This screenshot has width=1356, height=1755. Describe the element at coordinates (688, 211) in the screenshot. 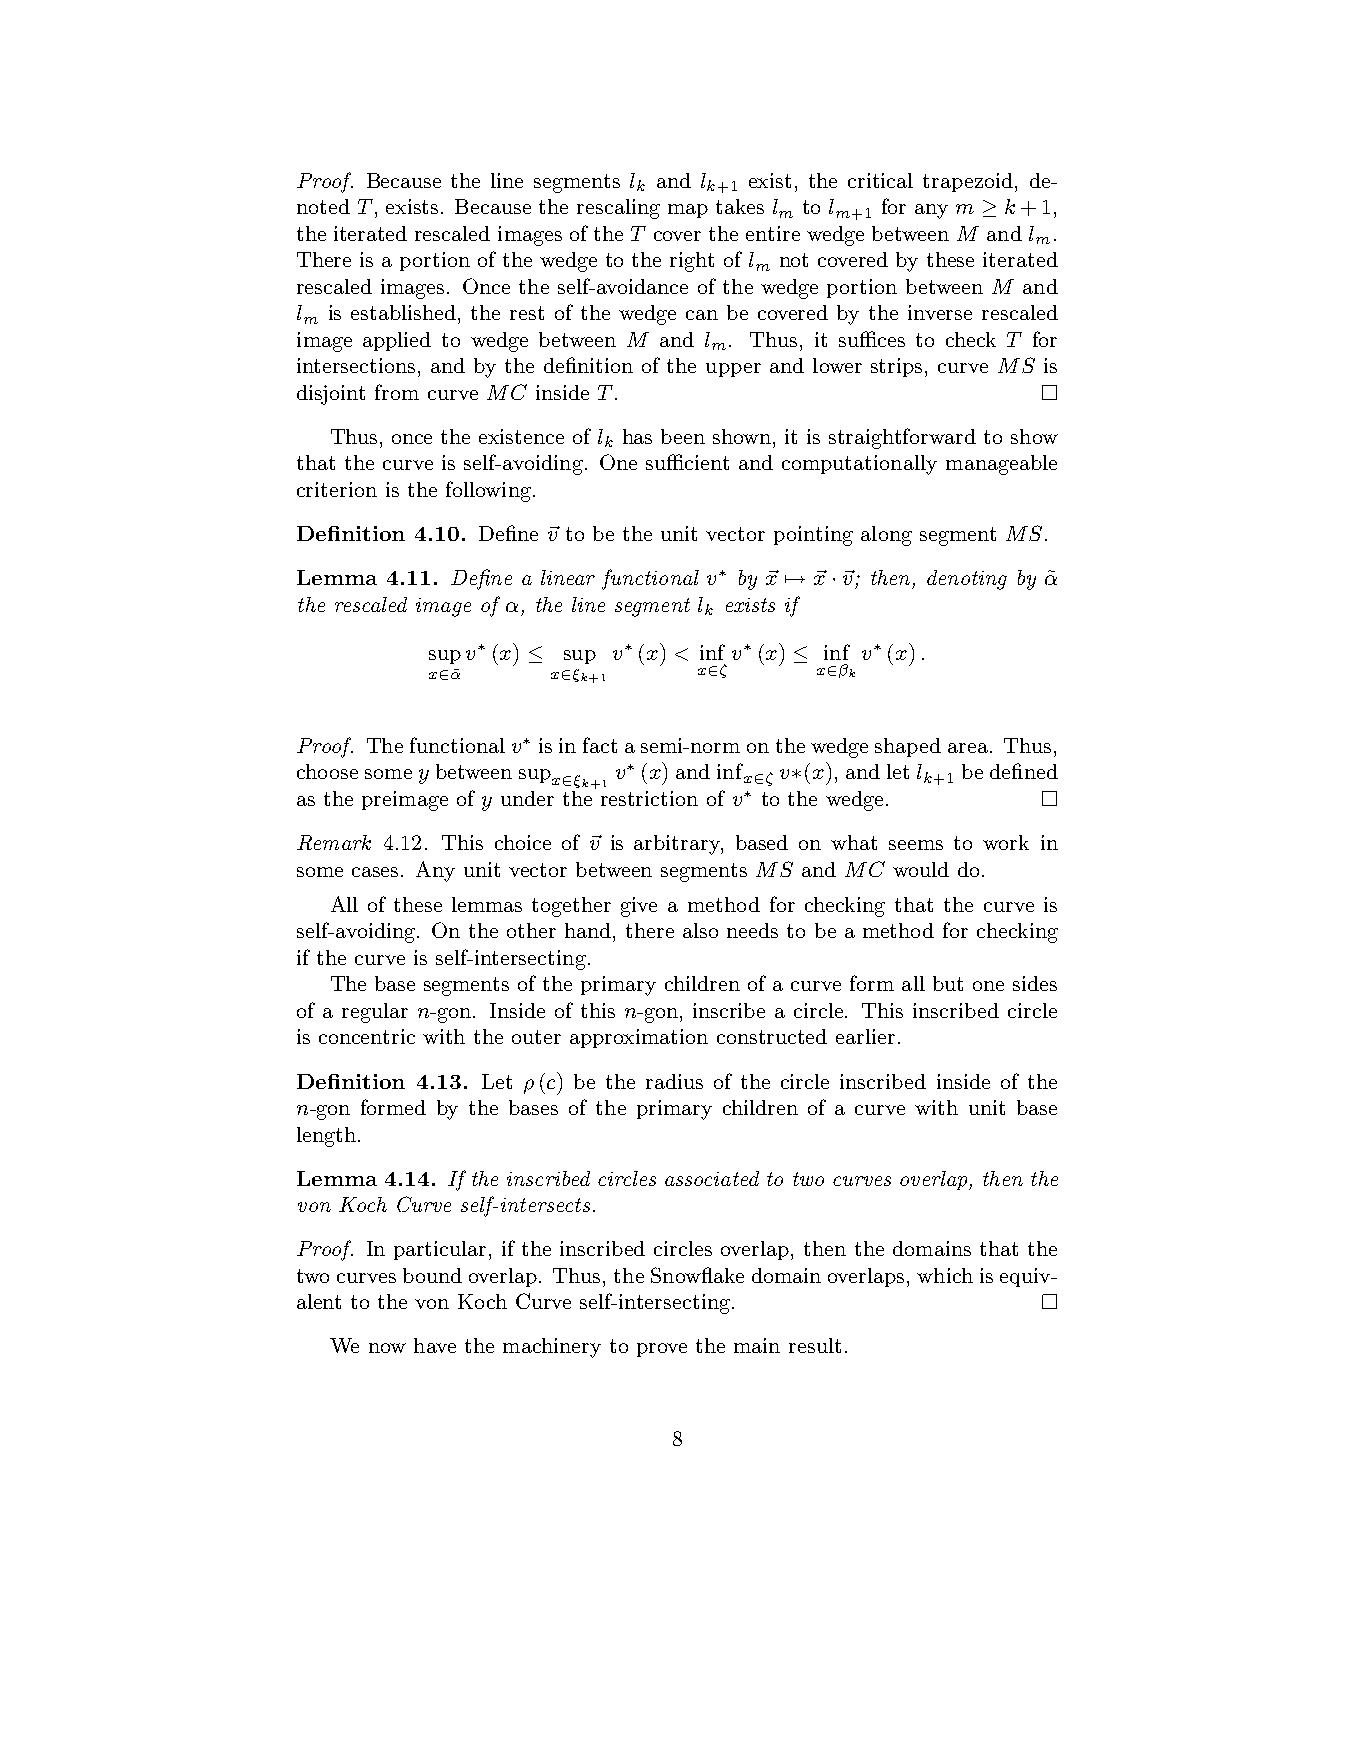

I see `map` at that location.
